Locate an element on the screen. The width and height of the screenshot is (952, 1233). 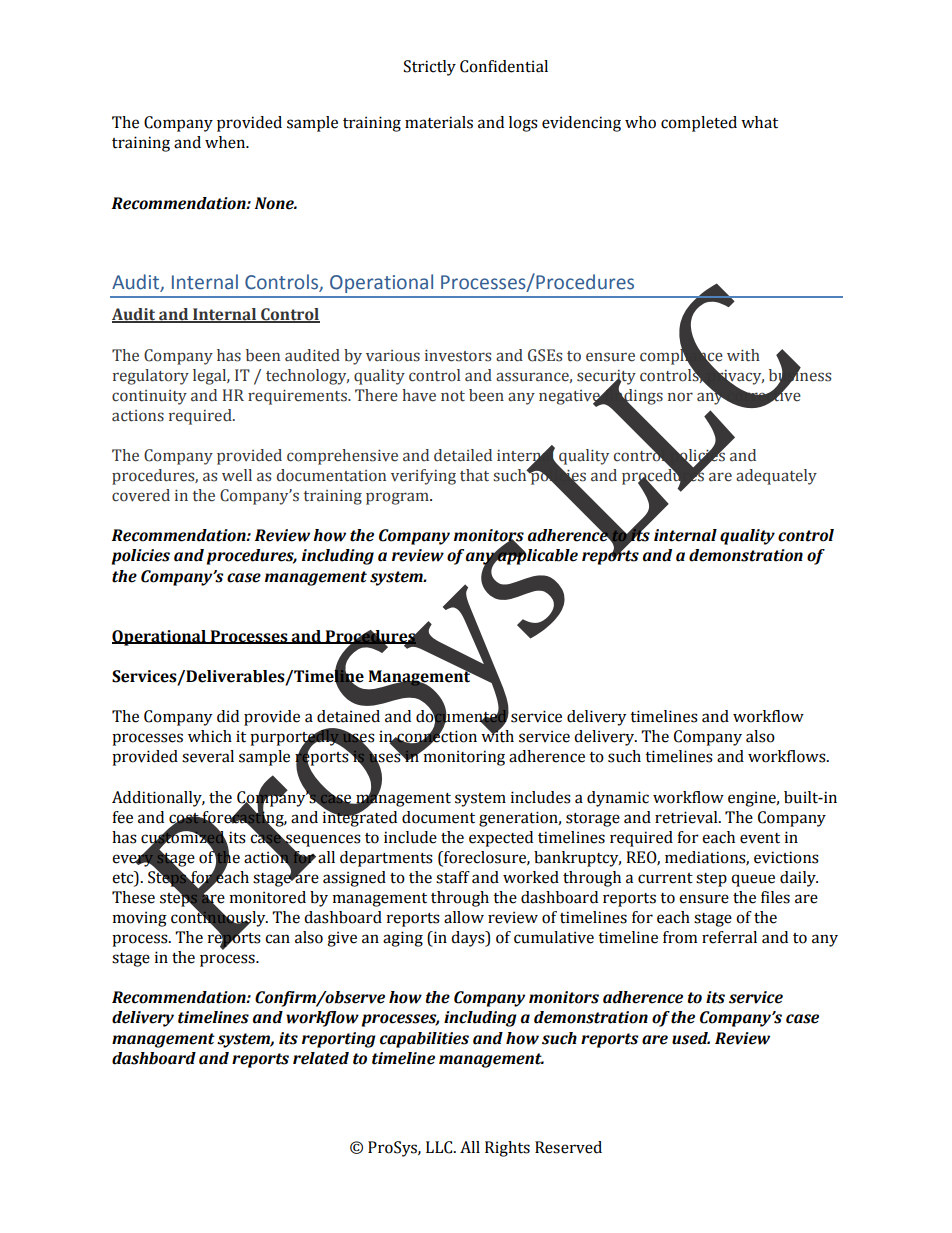
when is located at coordinates (226, 142).
